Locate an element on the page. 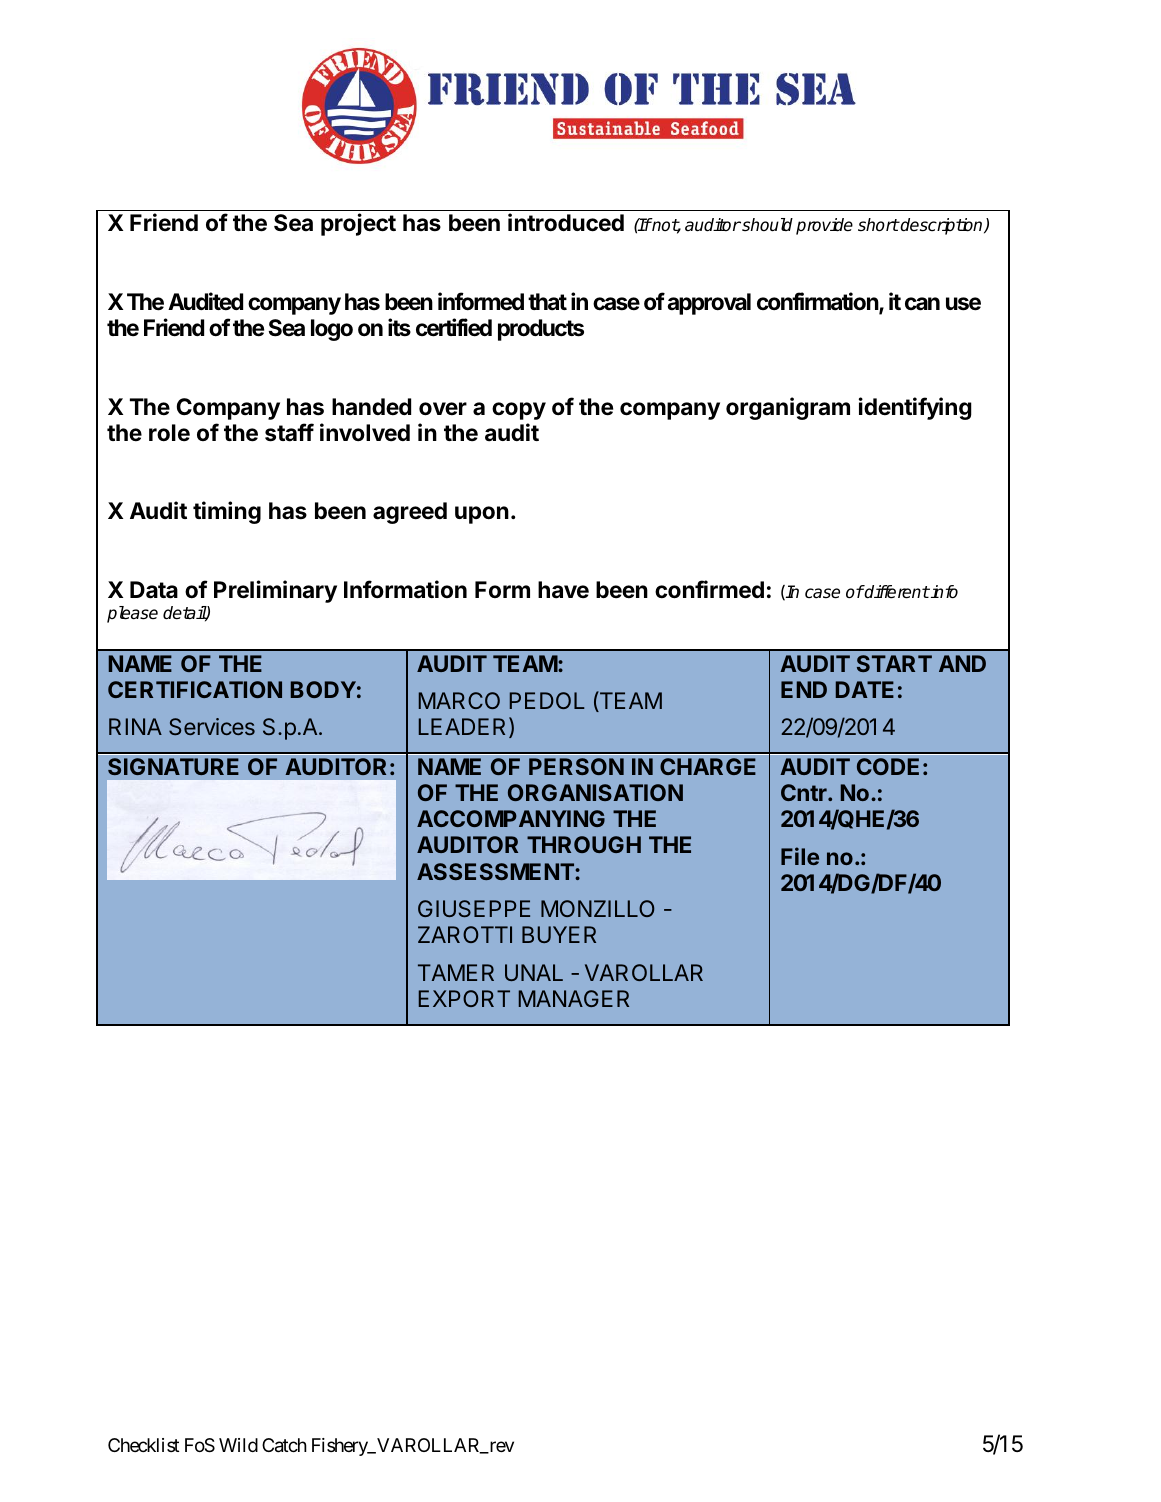 This document has height=1502, width=1161. Wild is located at coordinates (238, 1445).
